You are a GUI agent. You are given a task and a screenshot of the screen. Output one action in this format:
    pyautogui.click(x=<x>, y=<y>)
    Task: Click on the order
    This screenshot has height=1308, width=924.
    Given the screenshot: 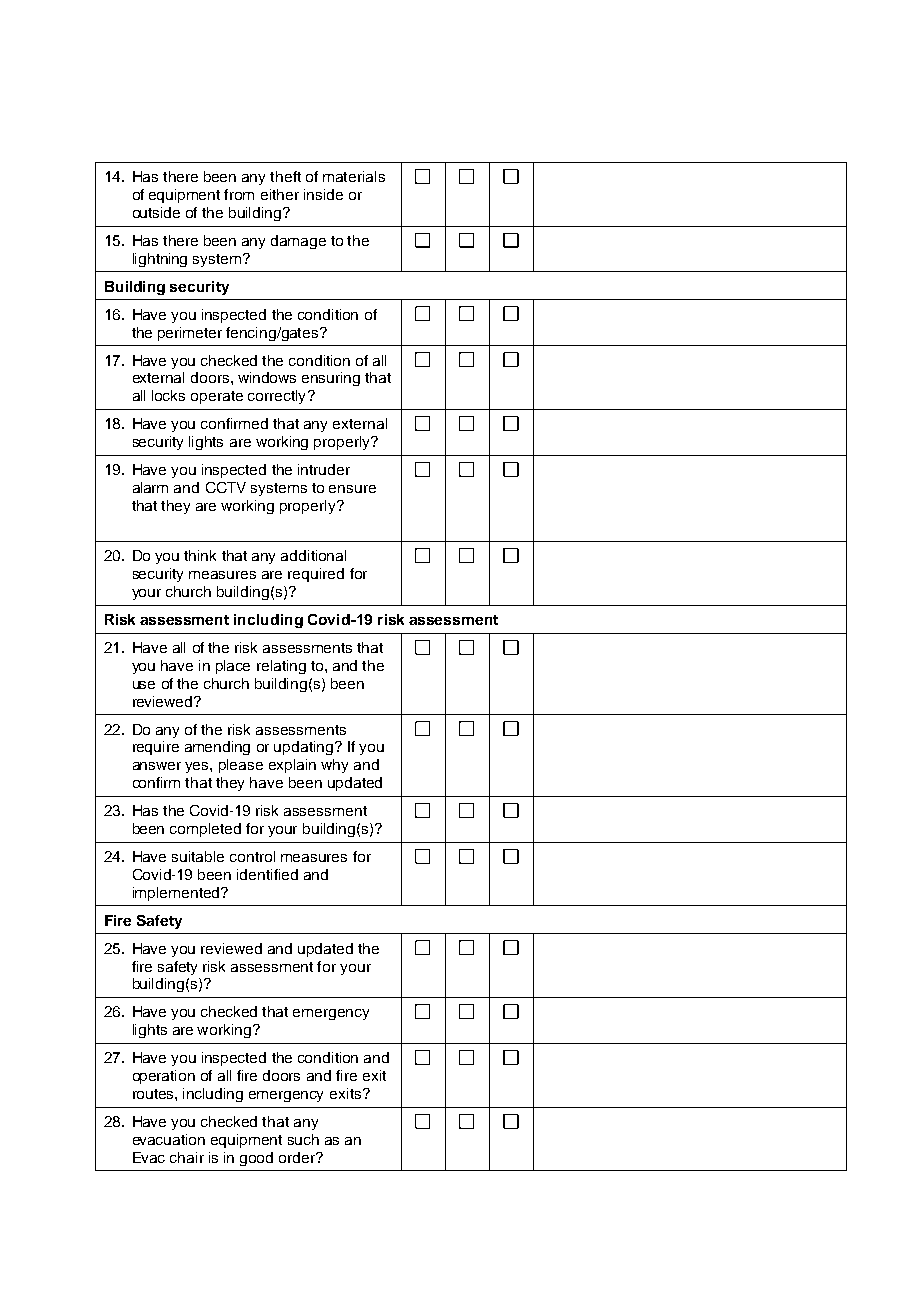 What is the action you would take?
    pyautogui.click(x=298, y=1157)
